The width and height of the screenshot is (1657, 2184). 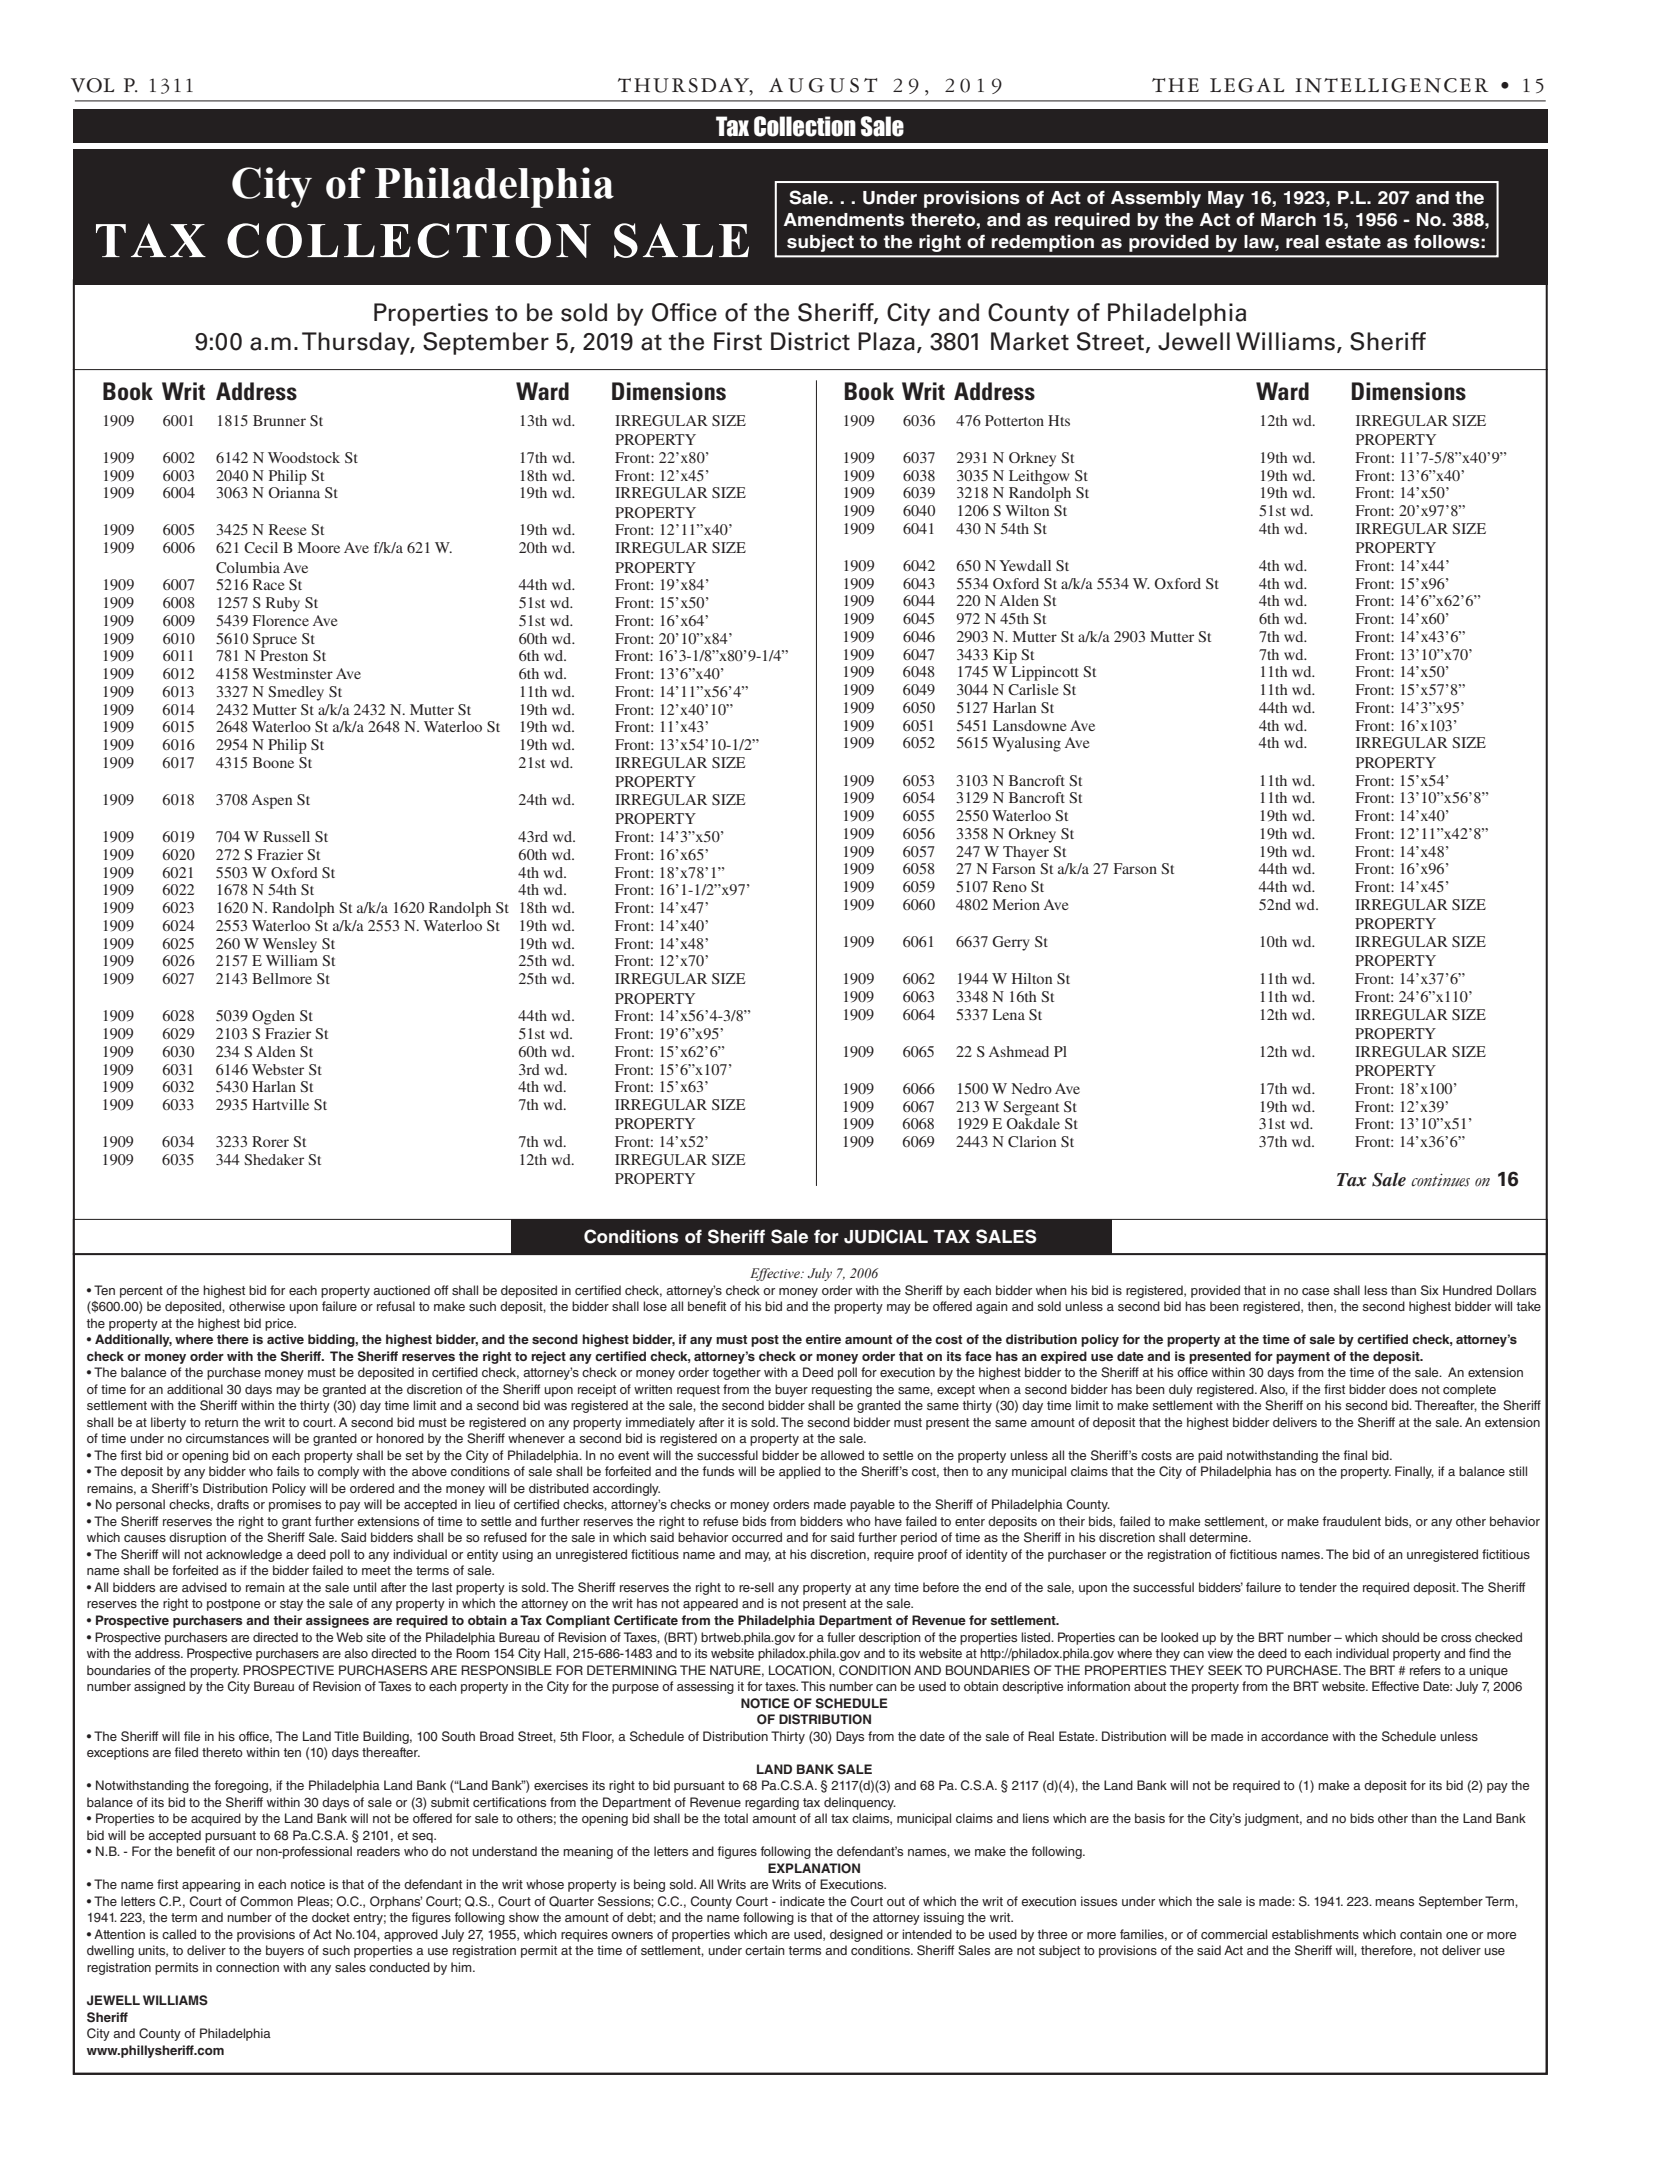 I want to click on Thayer, so click(x=1026, y=853).
